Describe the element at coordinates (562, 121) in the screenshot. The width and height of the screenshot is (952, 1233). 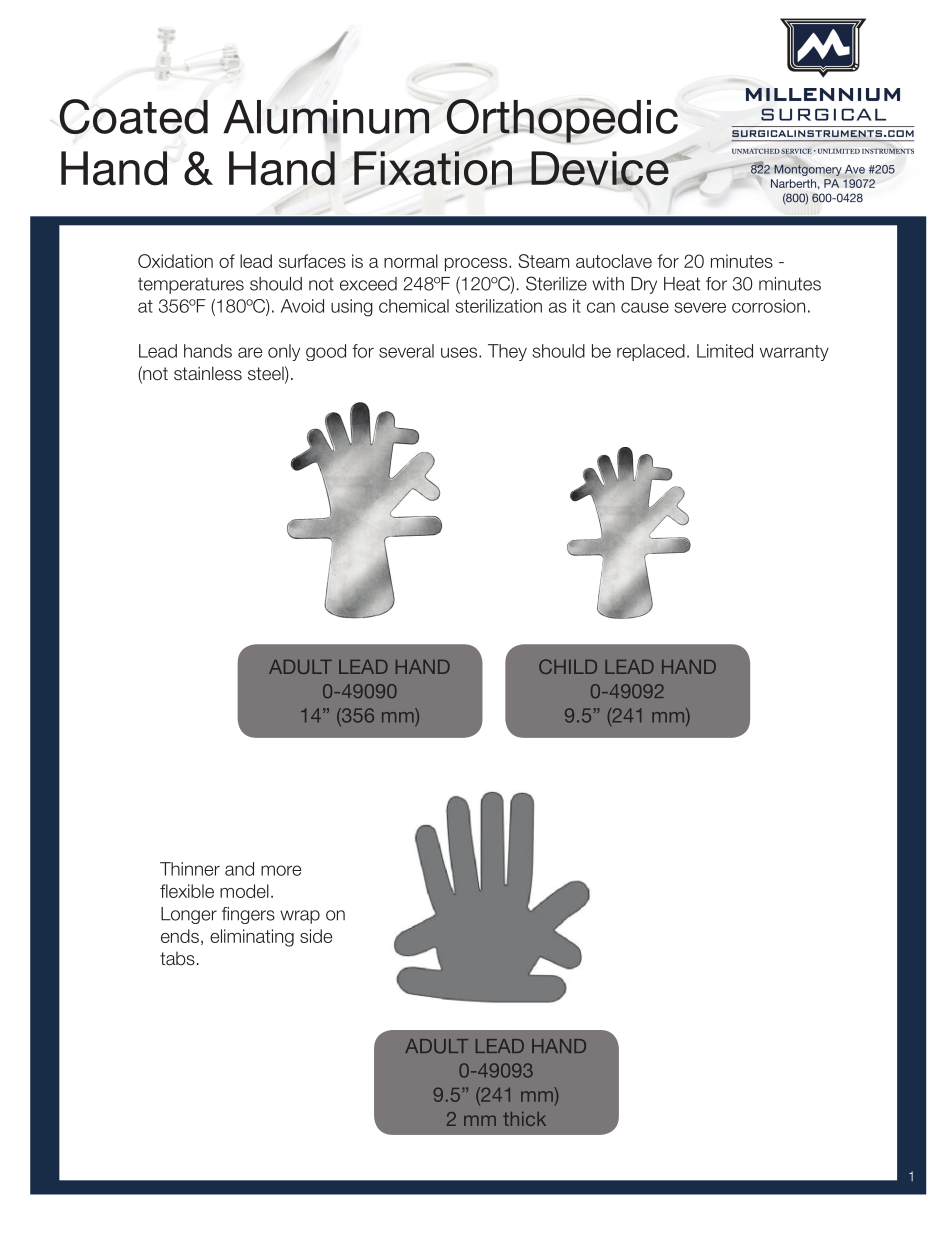
I see `Orthopedic` at that location.
